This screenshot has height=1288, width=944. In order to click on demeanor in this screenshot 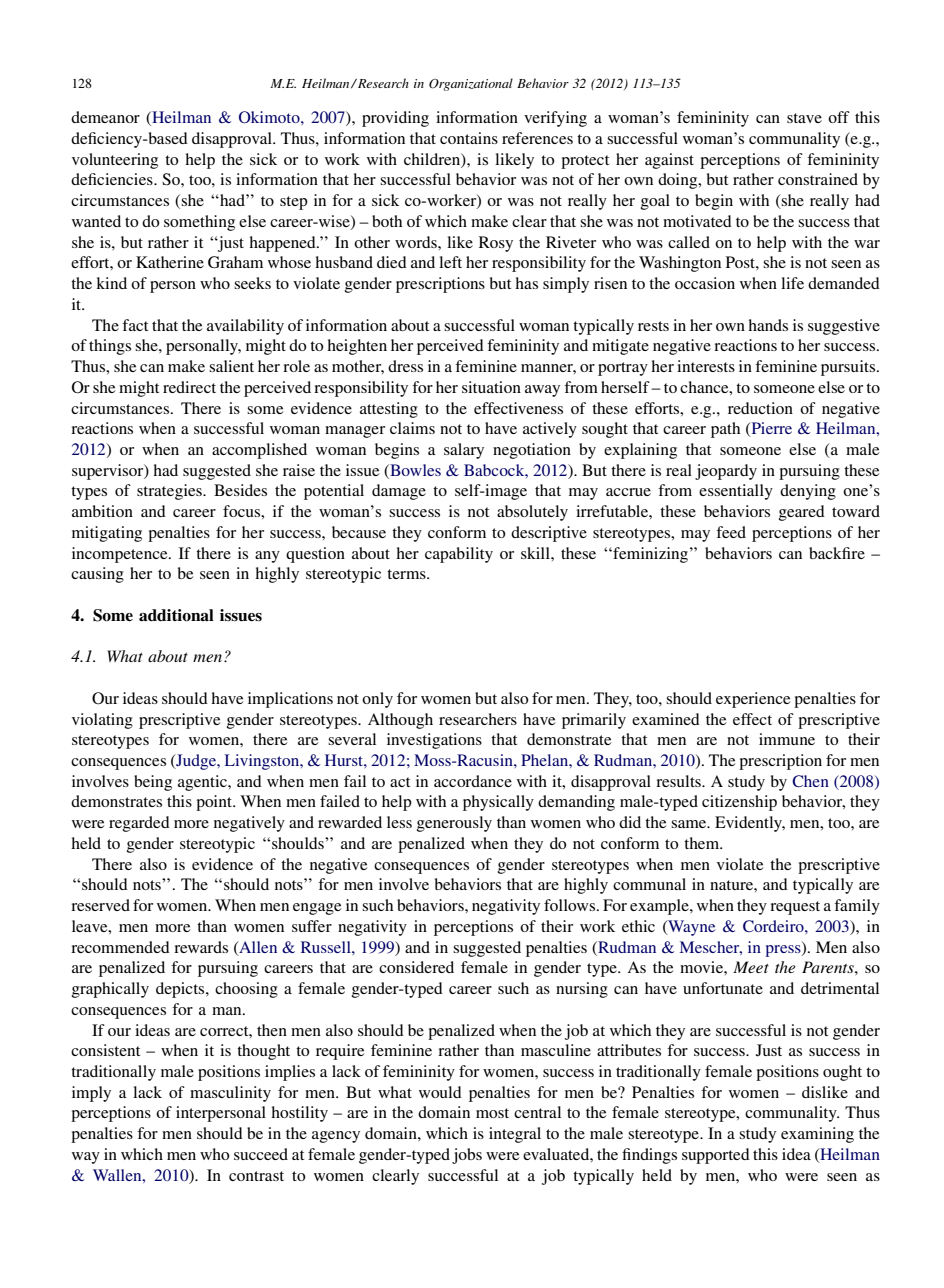, I will do `click(105, 117)`.
